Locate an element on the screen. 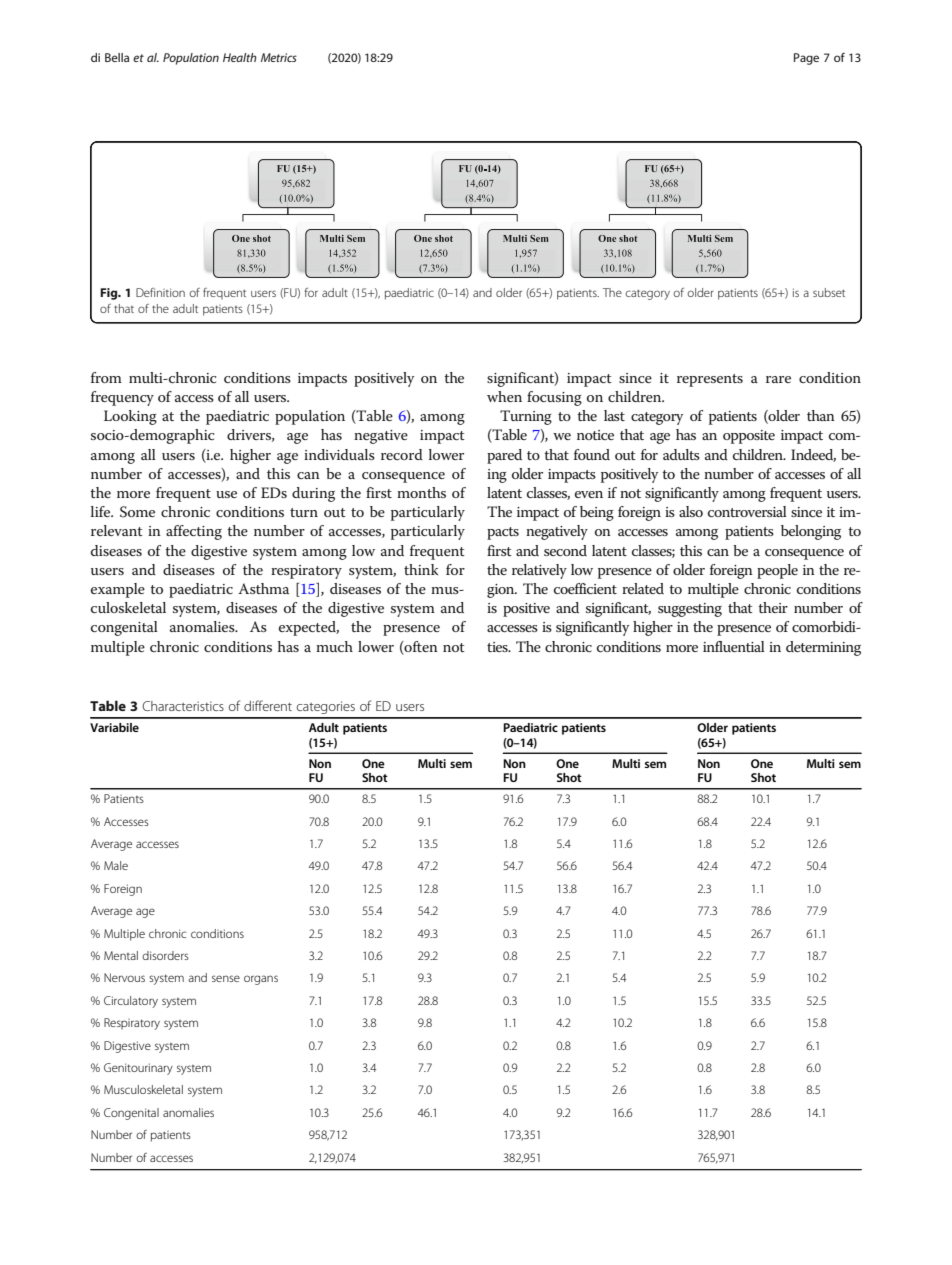  think is located at coordinates (421, 569).
